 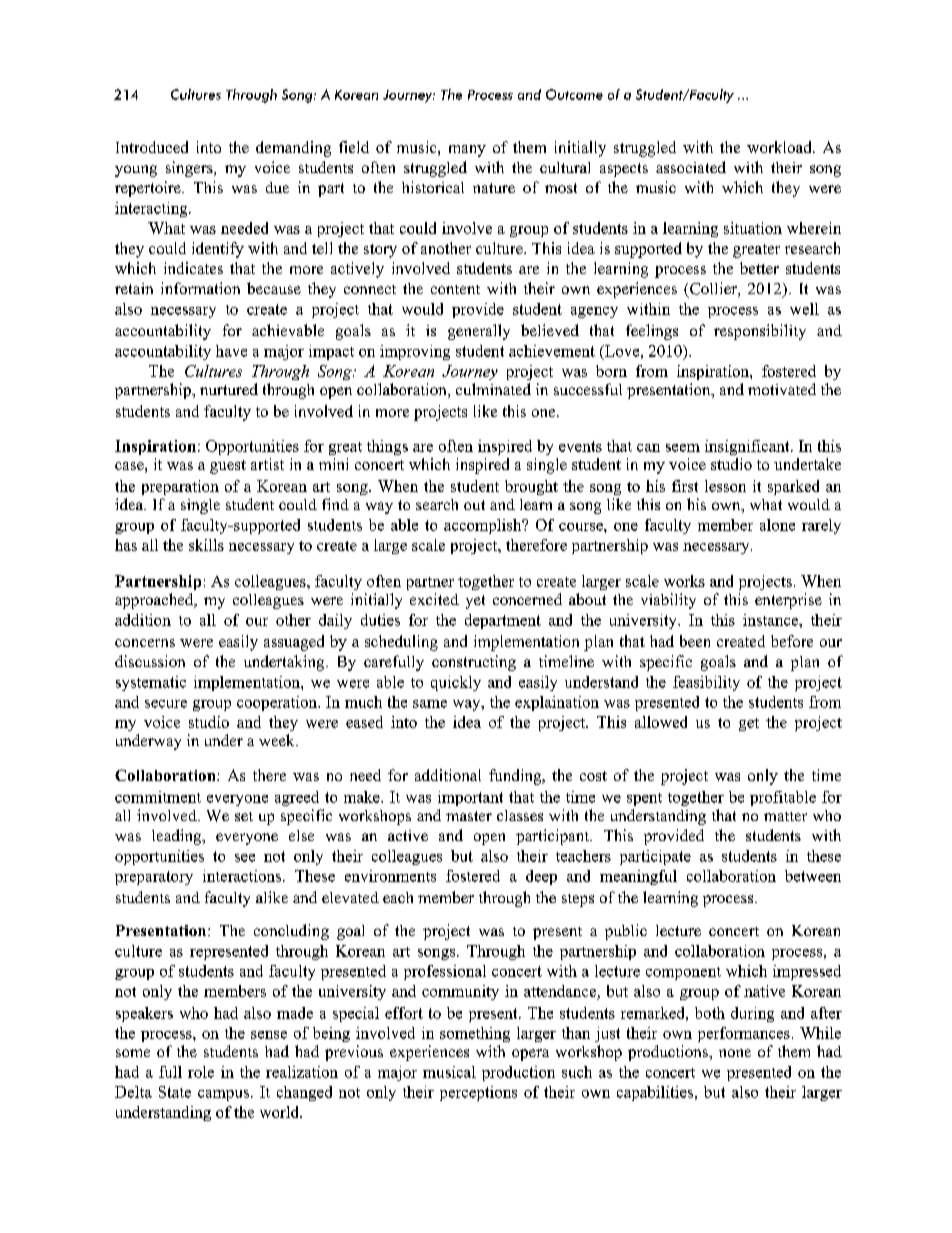 What do you see at coordinates (467, 151) in the image?
I see `many` at bounding box center [467, 151].
